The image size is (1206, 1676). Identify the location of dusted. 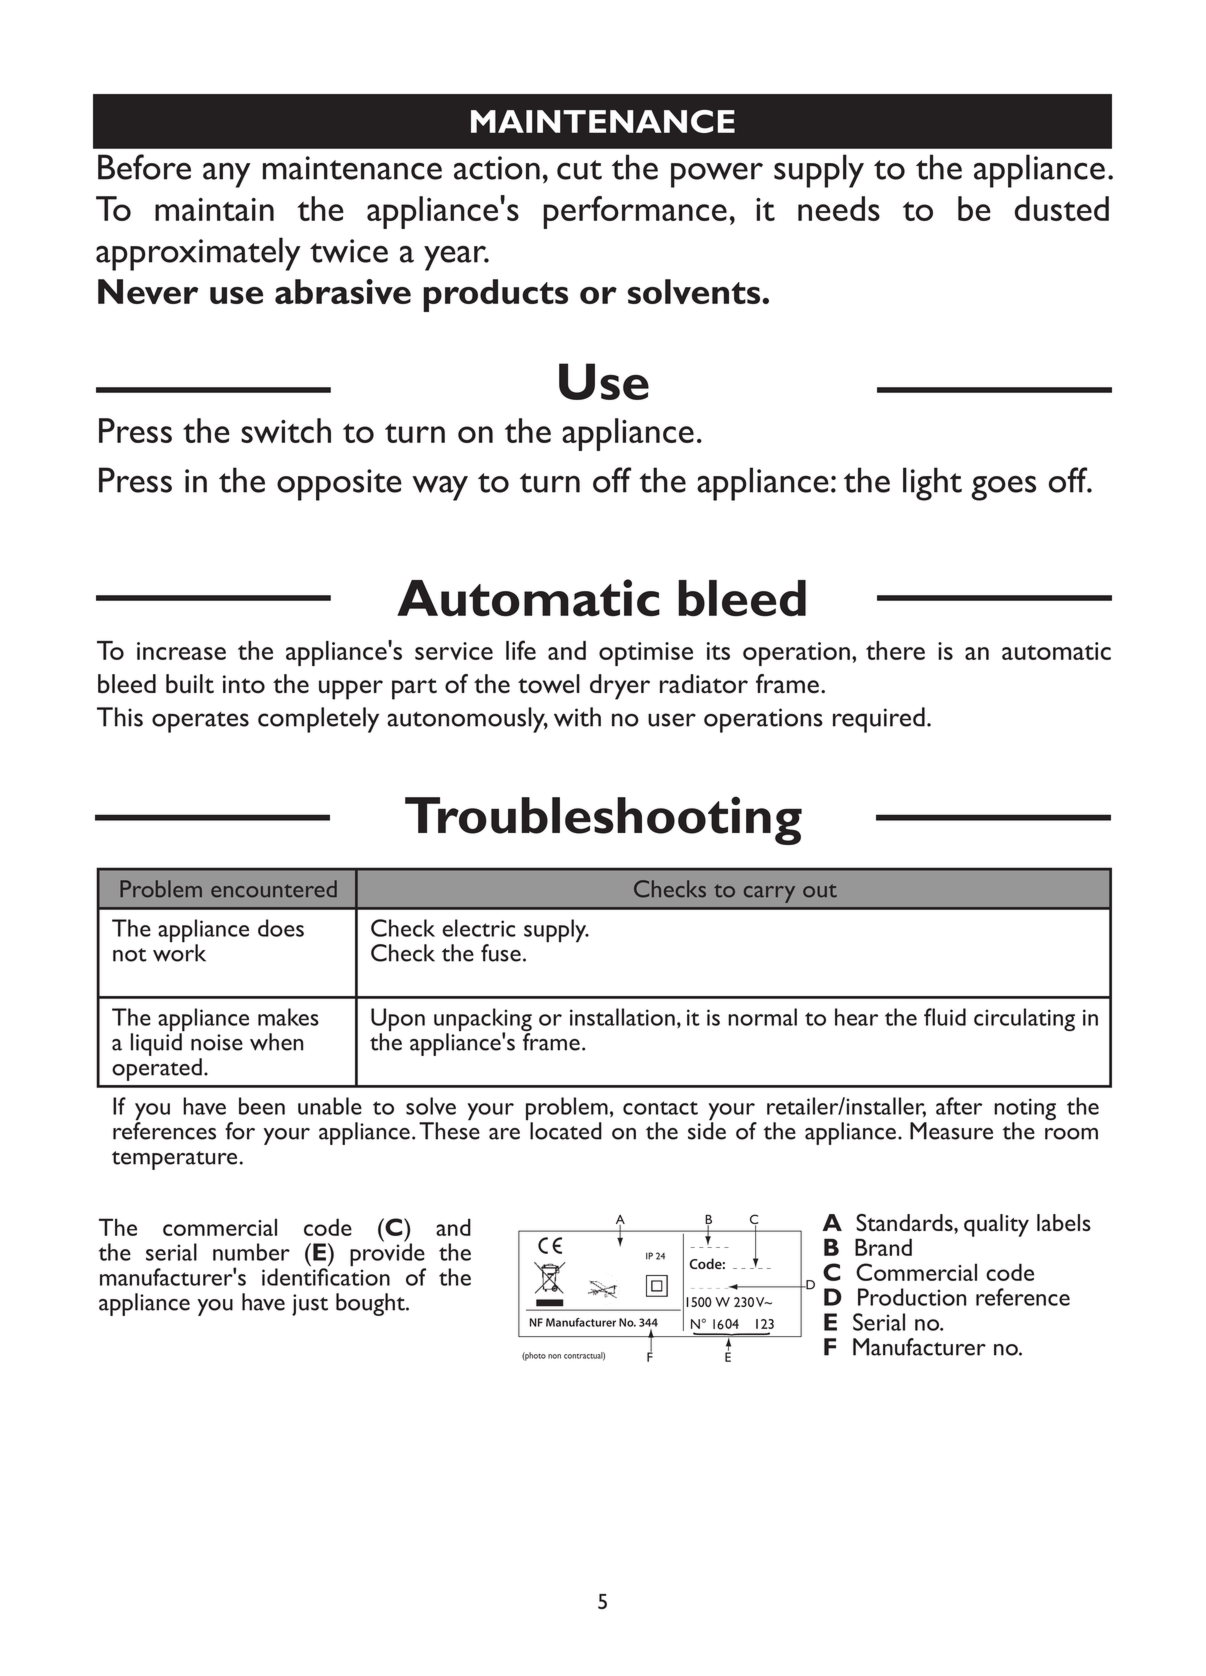
(1062, 208).
